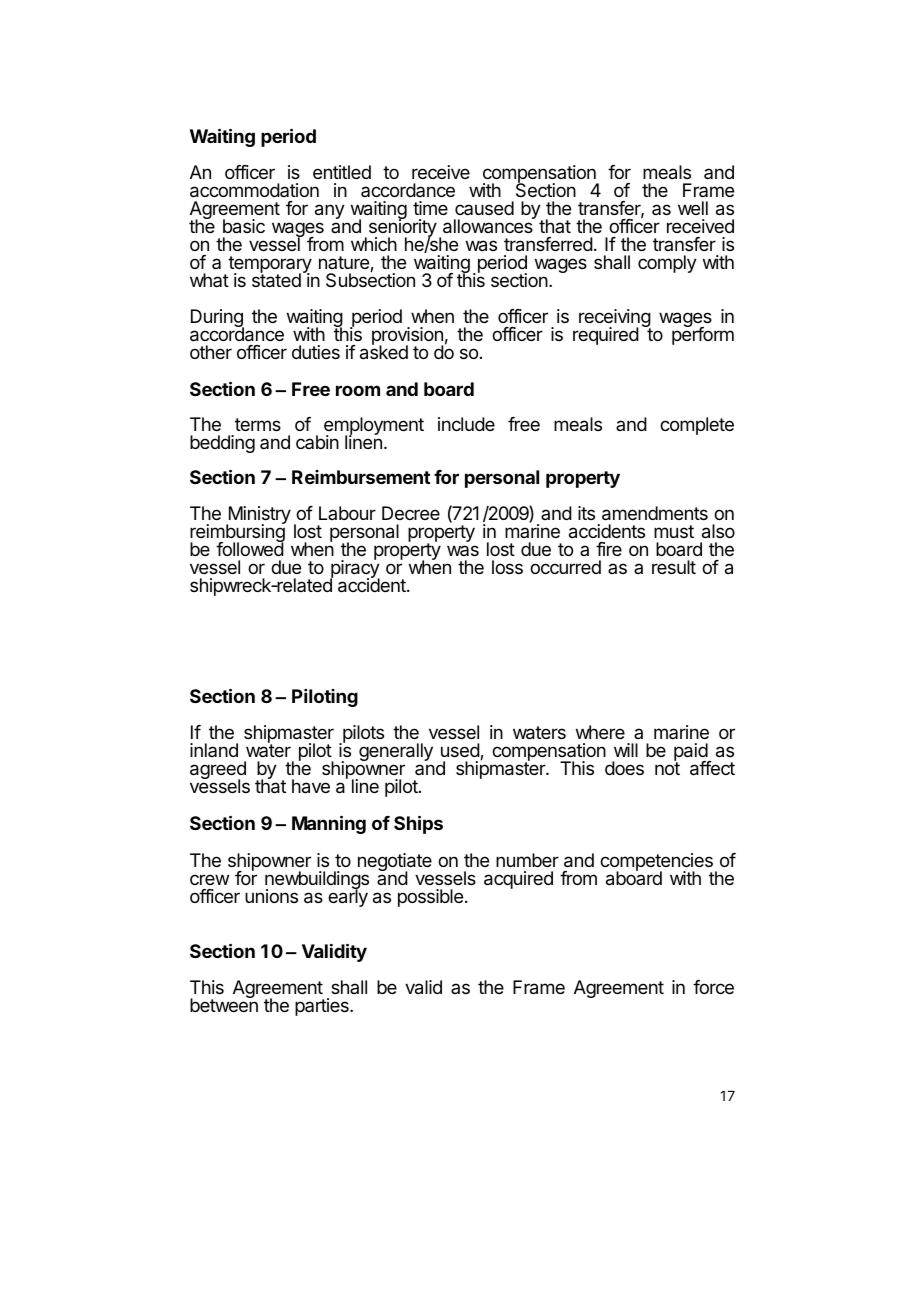  I want to click on time, so click(430, 208).
